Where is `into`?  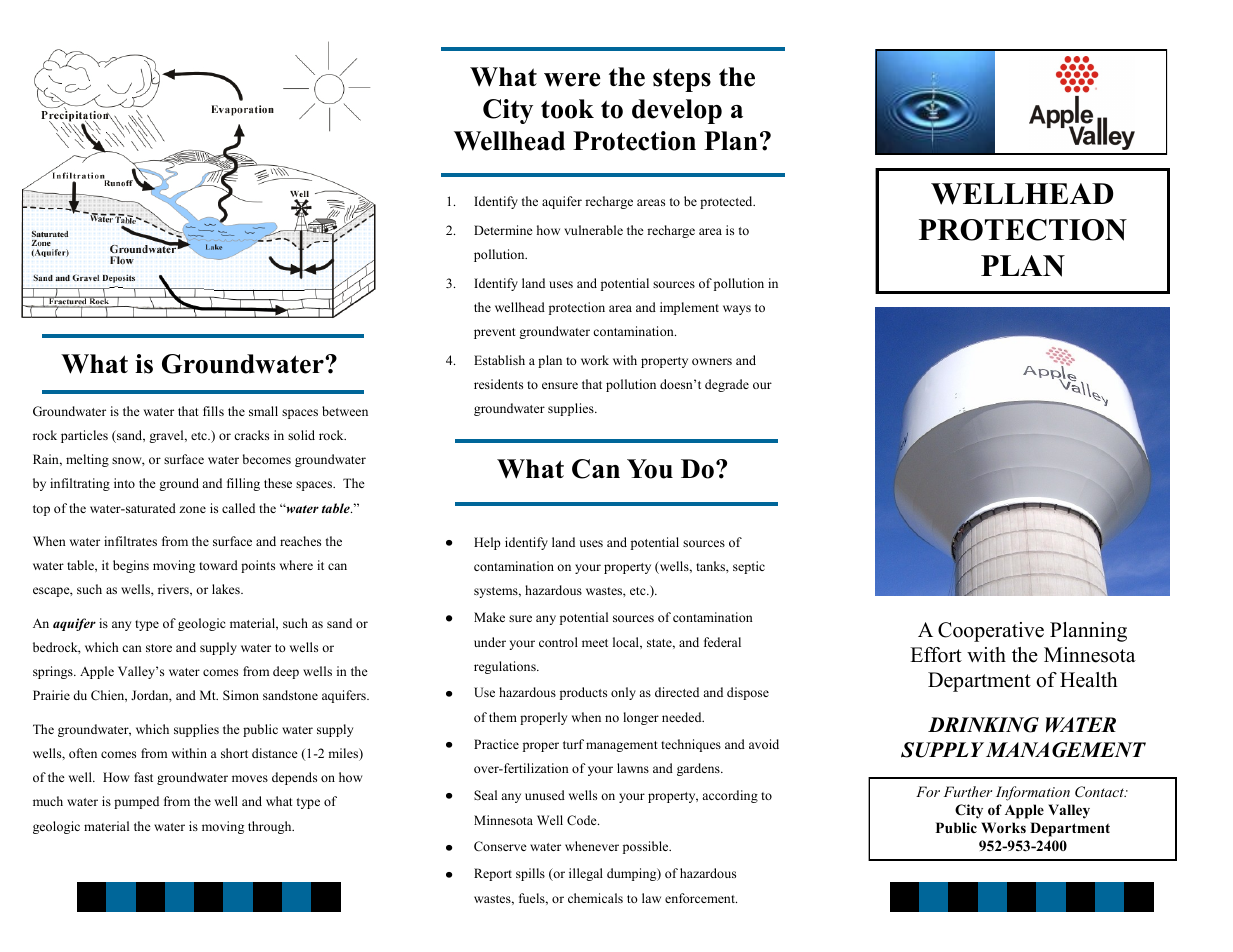 into is located at coordinates (124, 483).
